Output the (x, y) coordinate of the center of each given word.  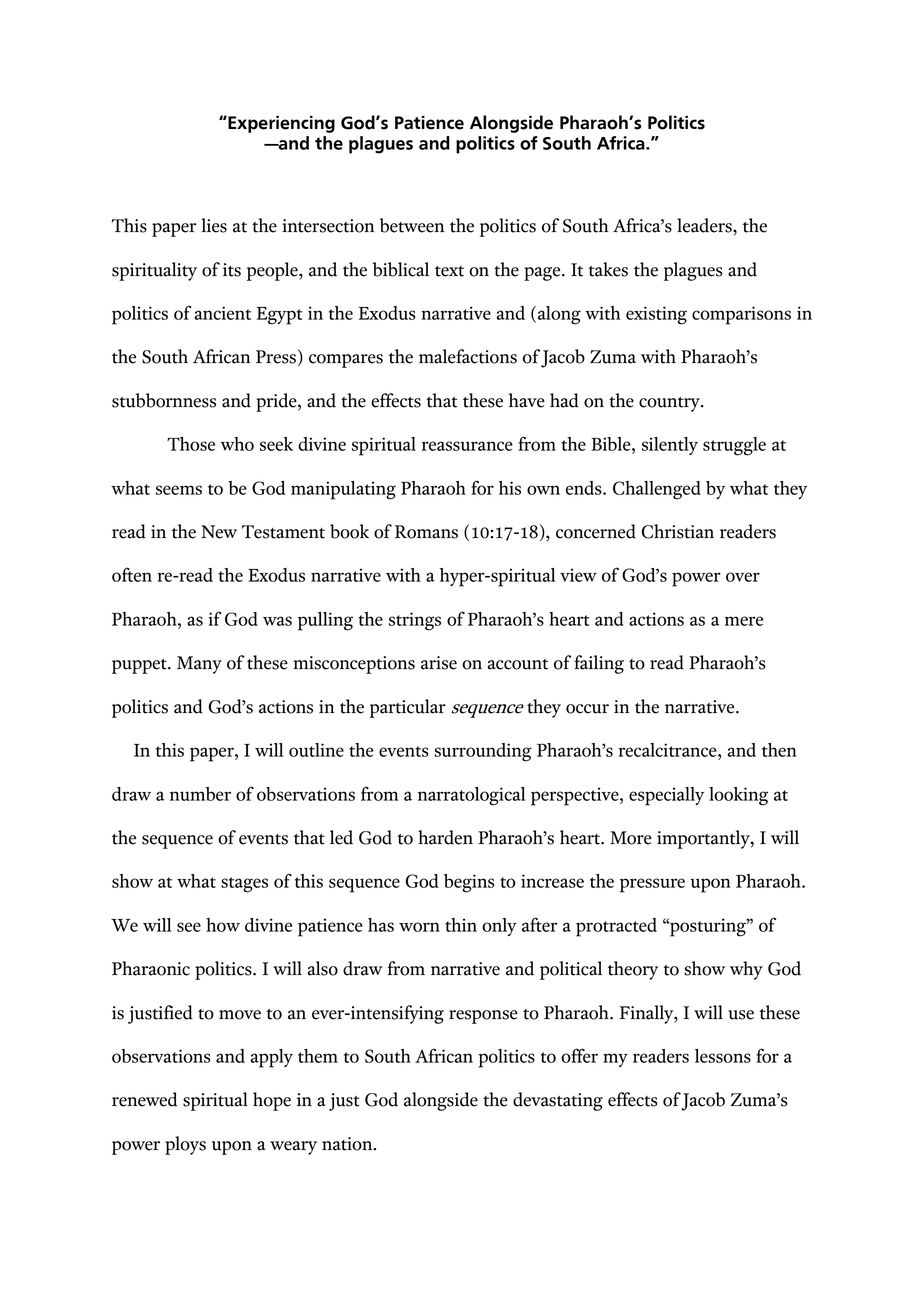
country (670, 404)
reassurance (467, 446)
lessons (723, 1056)
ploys (185, 1145)
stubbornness (164, 400)
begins (469, 883)
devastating (558, 1101)
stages (244, 885)
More (631, 838)
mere (744, 621)
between (412, 225)
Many (199, 665)
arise (439, 663)
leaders (705, 225)
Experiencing (280, 124)
